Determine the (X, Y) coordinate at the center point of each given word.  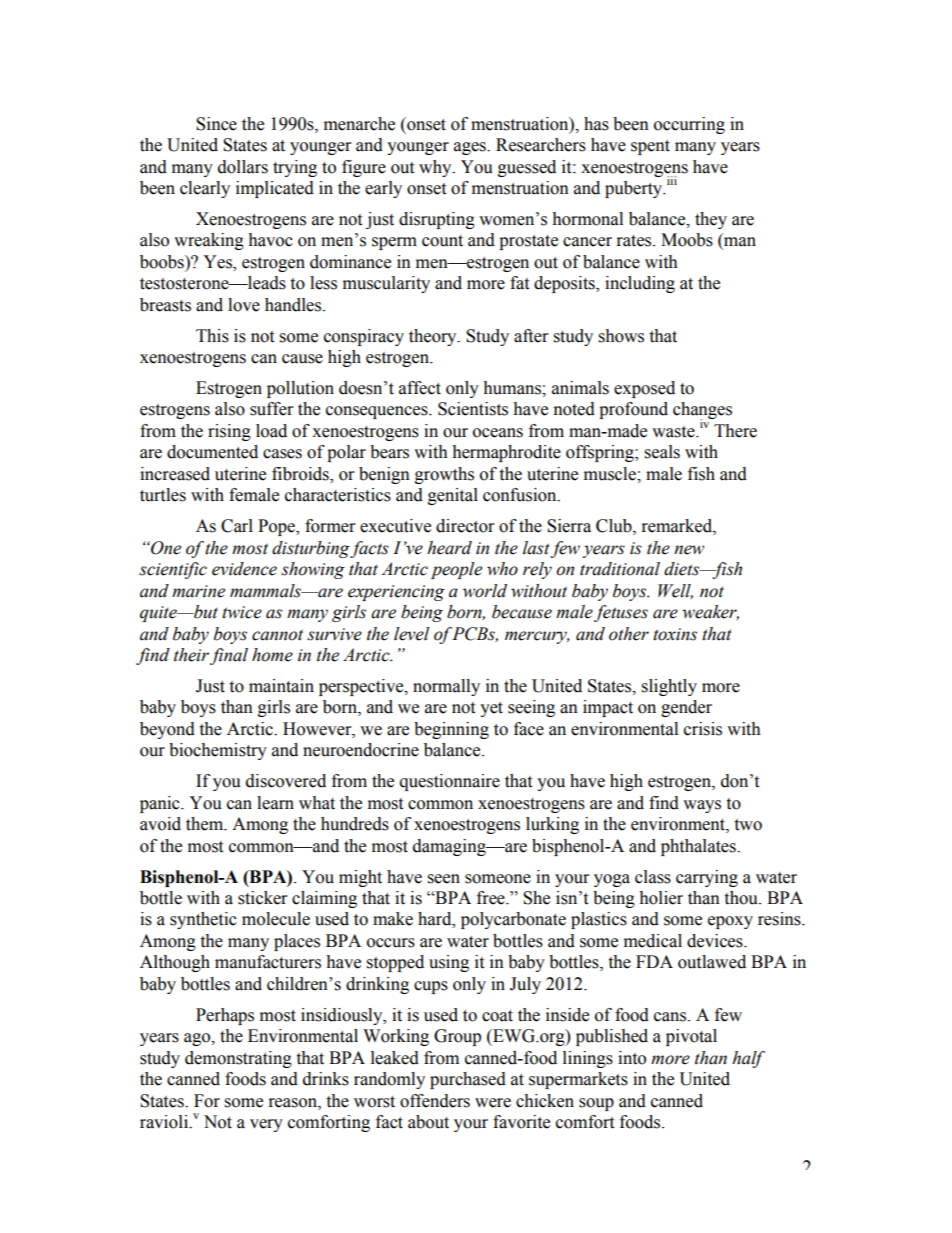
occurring (689, 125)
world (485, 591)
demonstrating (238, 1059)
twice (242, 612)
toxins (675, 634)
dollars (243, 167)
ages (471, 148)
